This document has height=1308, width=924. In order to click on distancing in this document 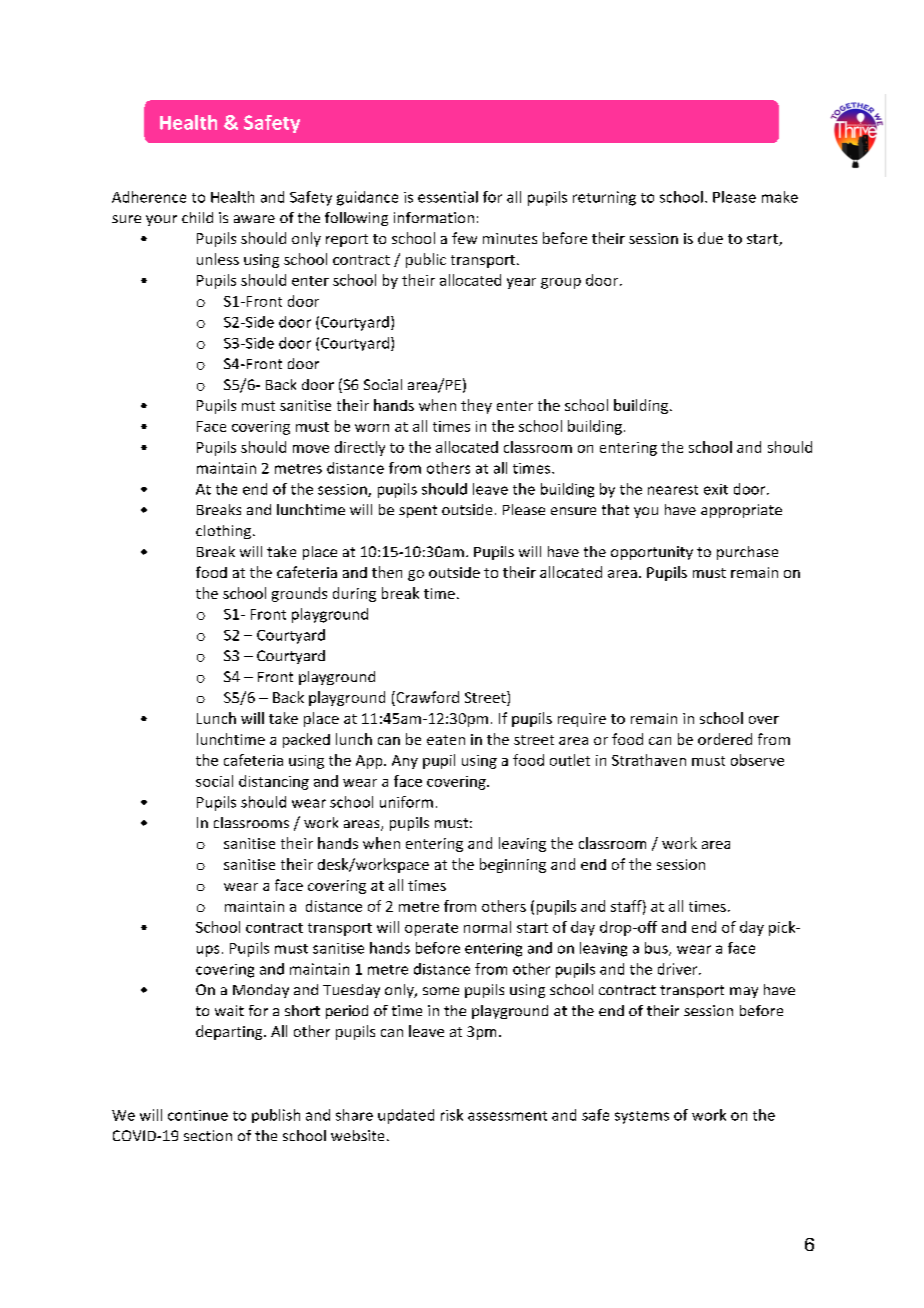, I will do `click(274, 782)`.
